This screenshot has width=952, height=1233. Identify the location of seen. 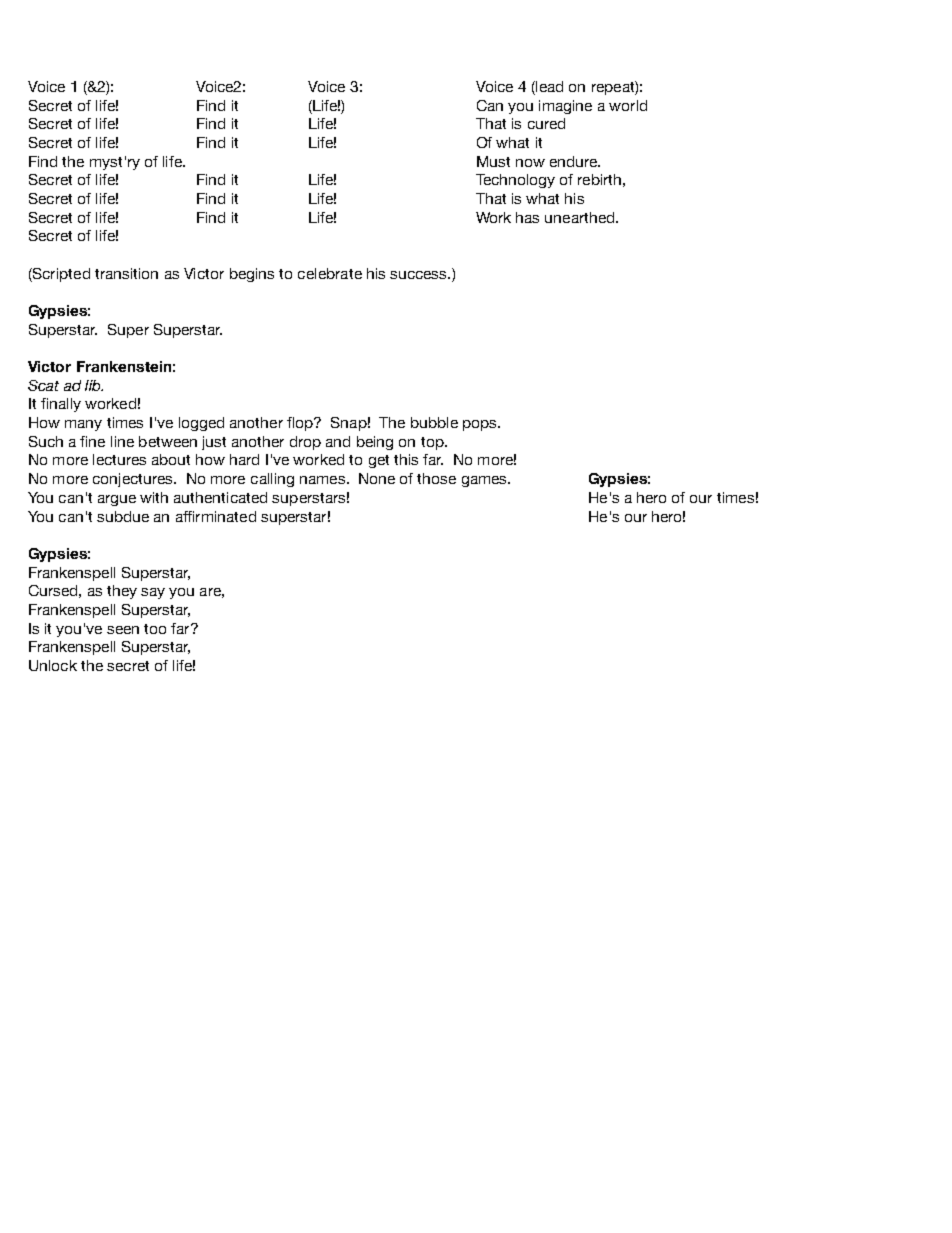
(123, 630).
